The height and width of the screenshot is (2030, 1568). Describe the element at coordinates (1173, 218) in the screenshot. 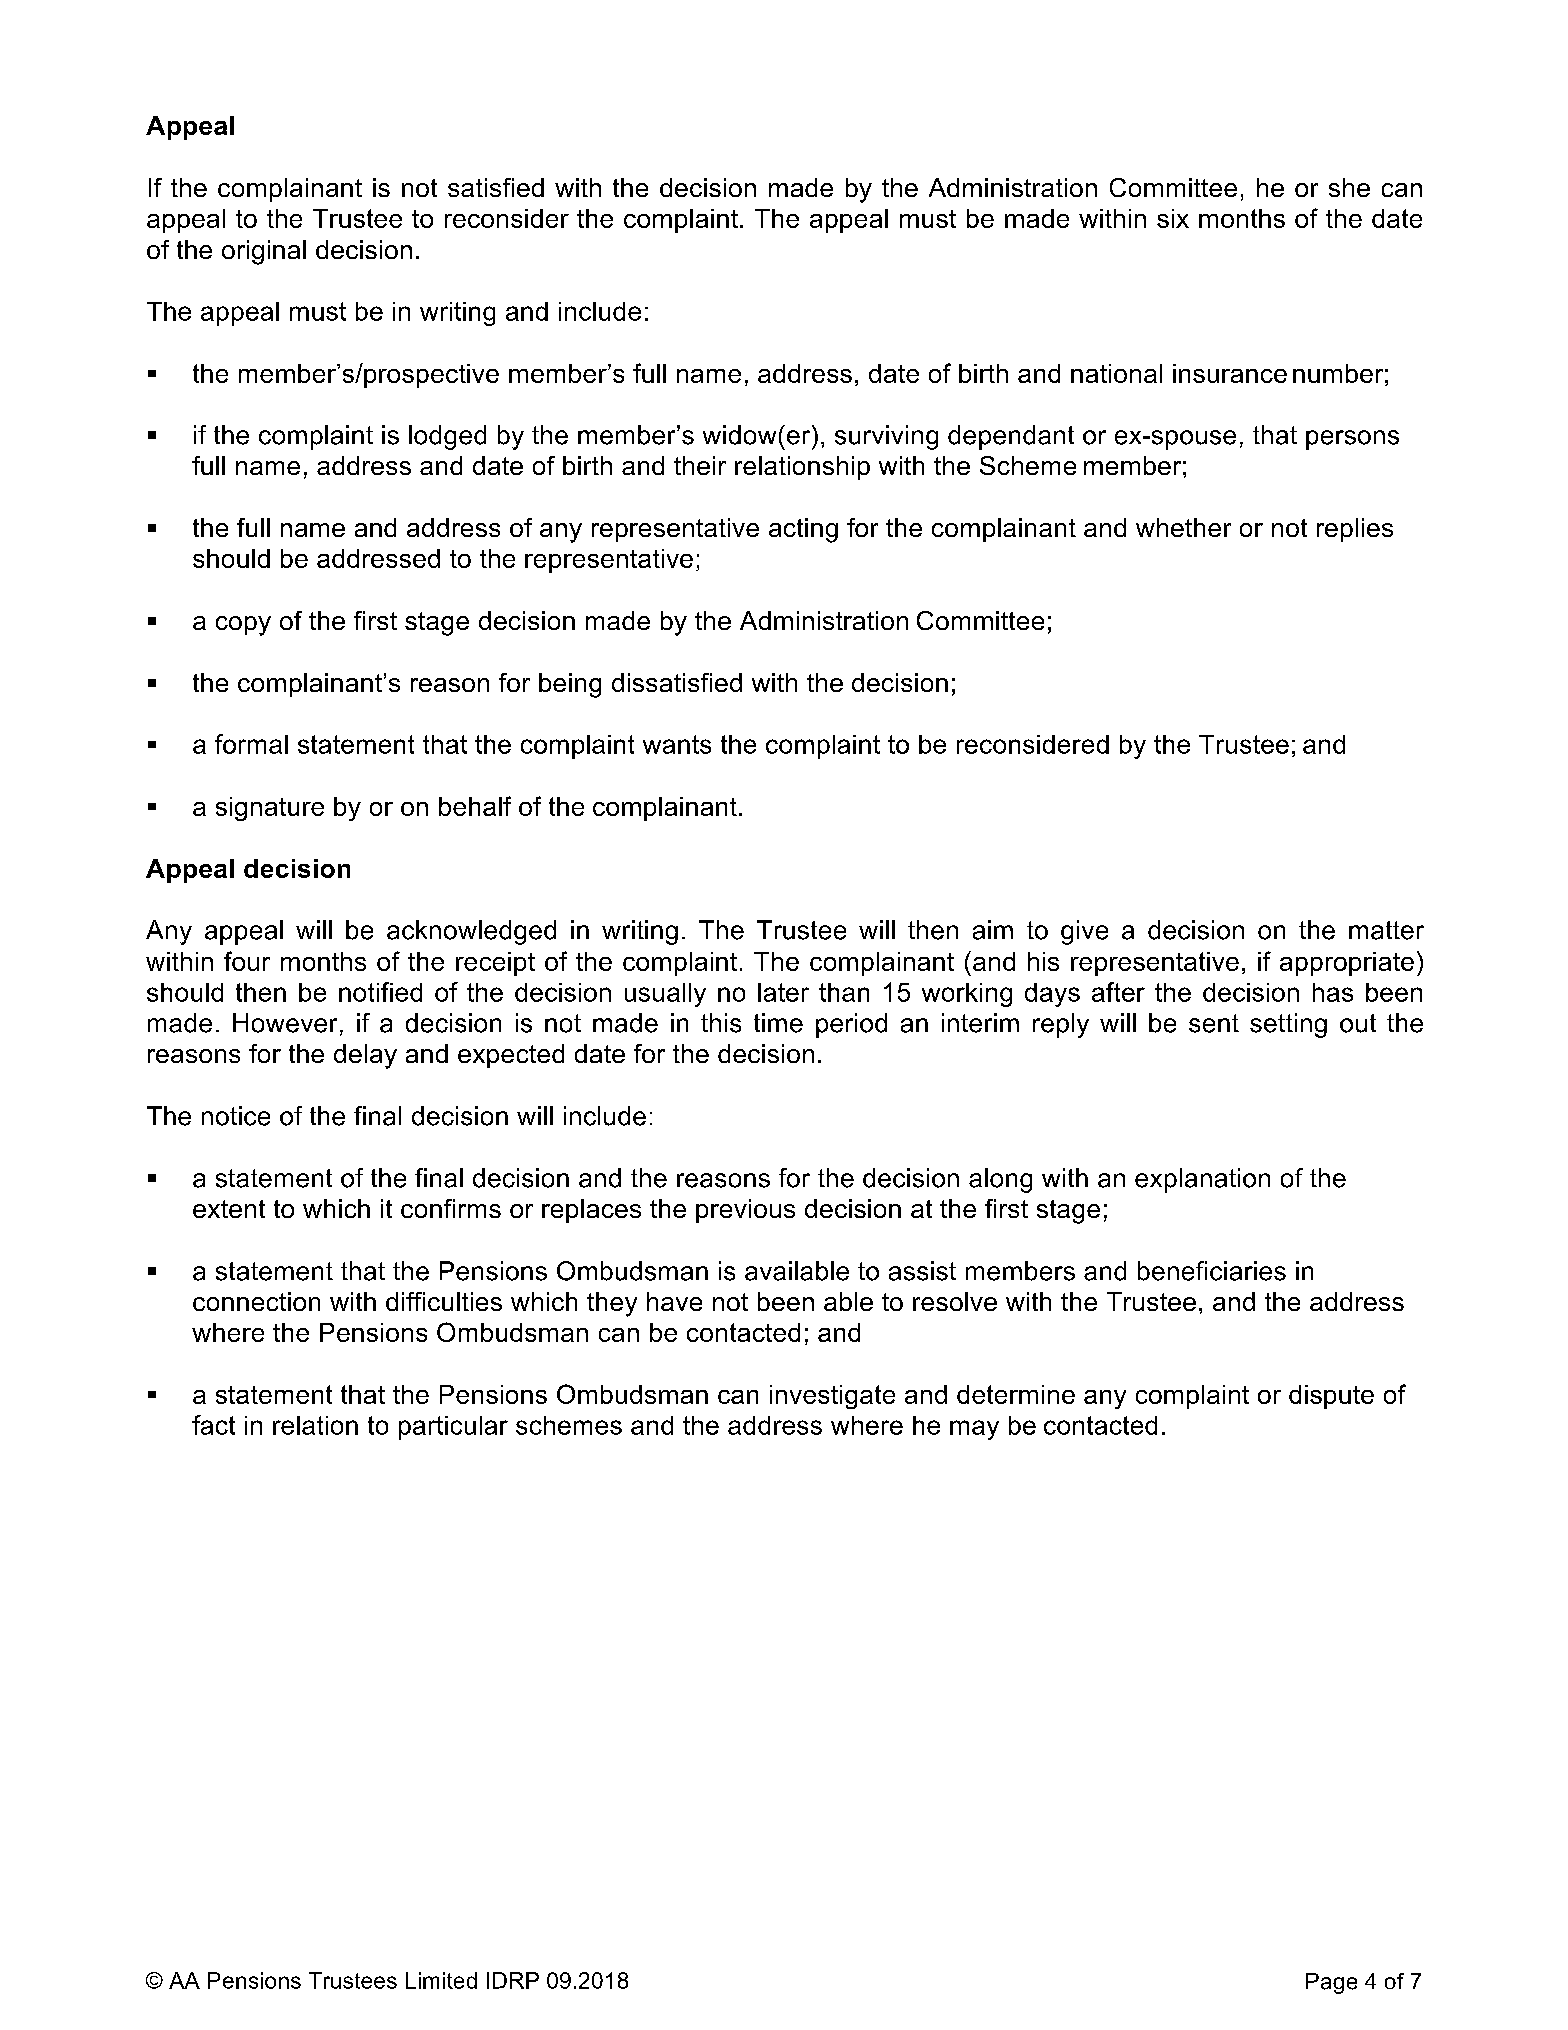

I see `six` at that location.
